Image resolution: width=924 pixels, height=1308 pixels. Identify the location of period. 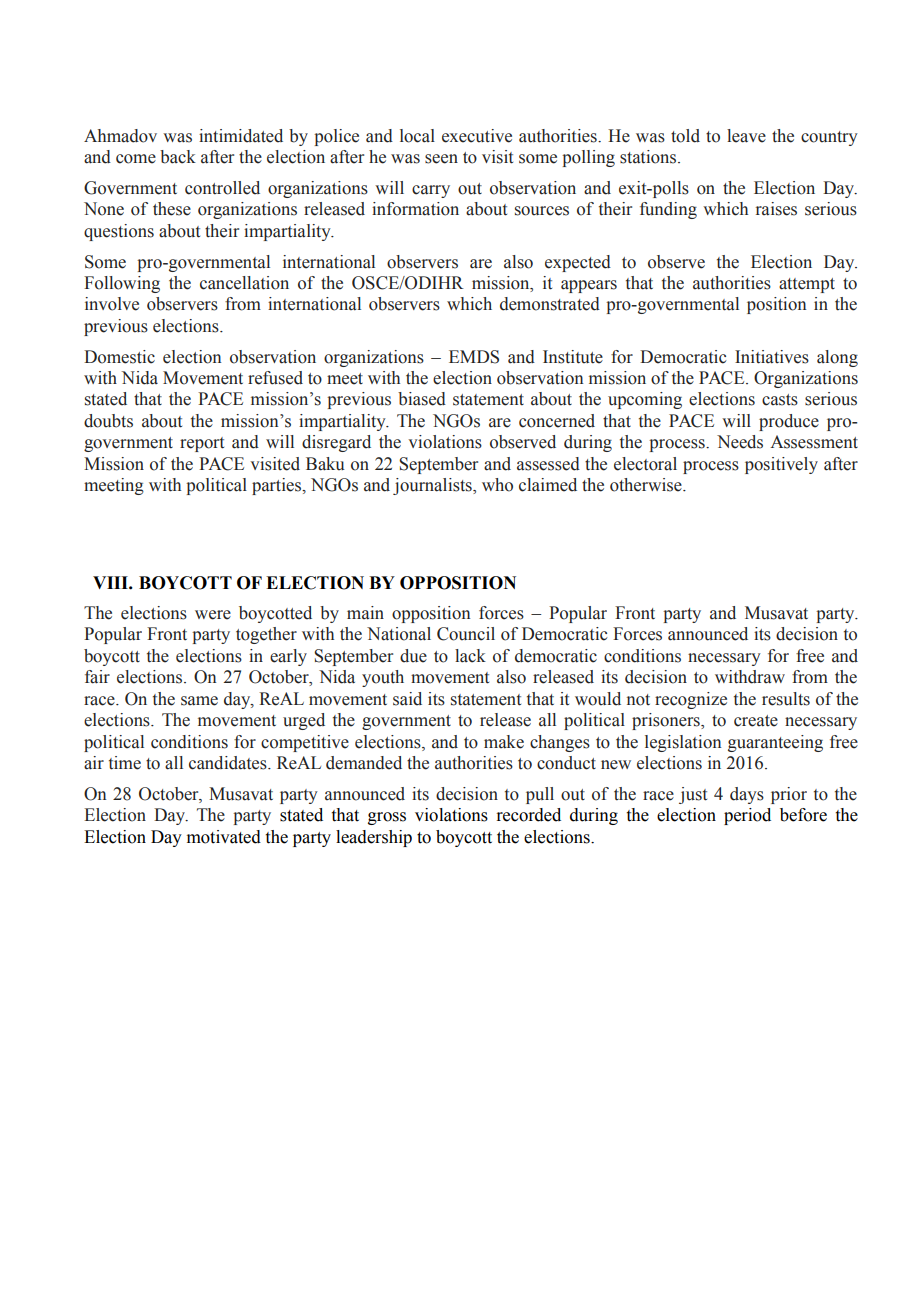
(747, 816).
